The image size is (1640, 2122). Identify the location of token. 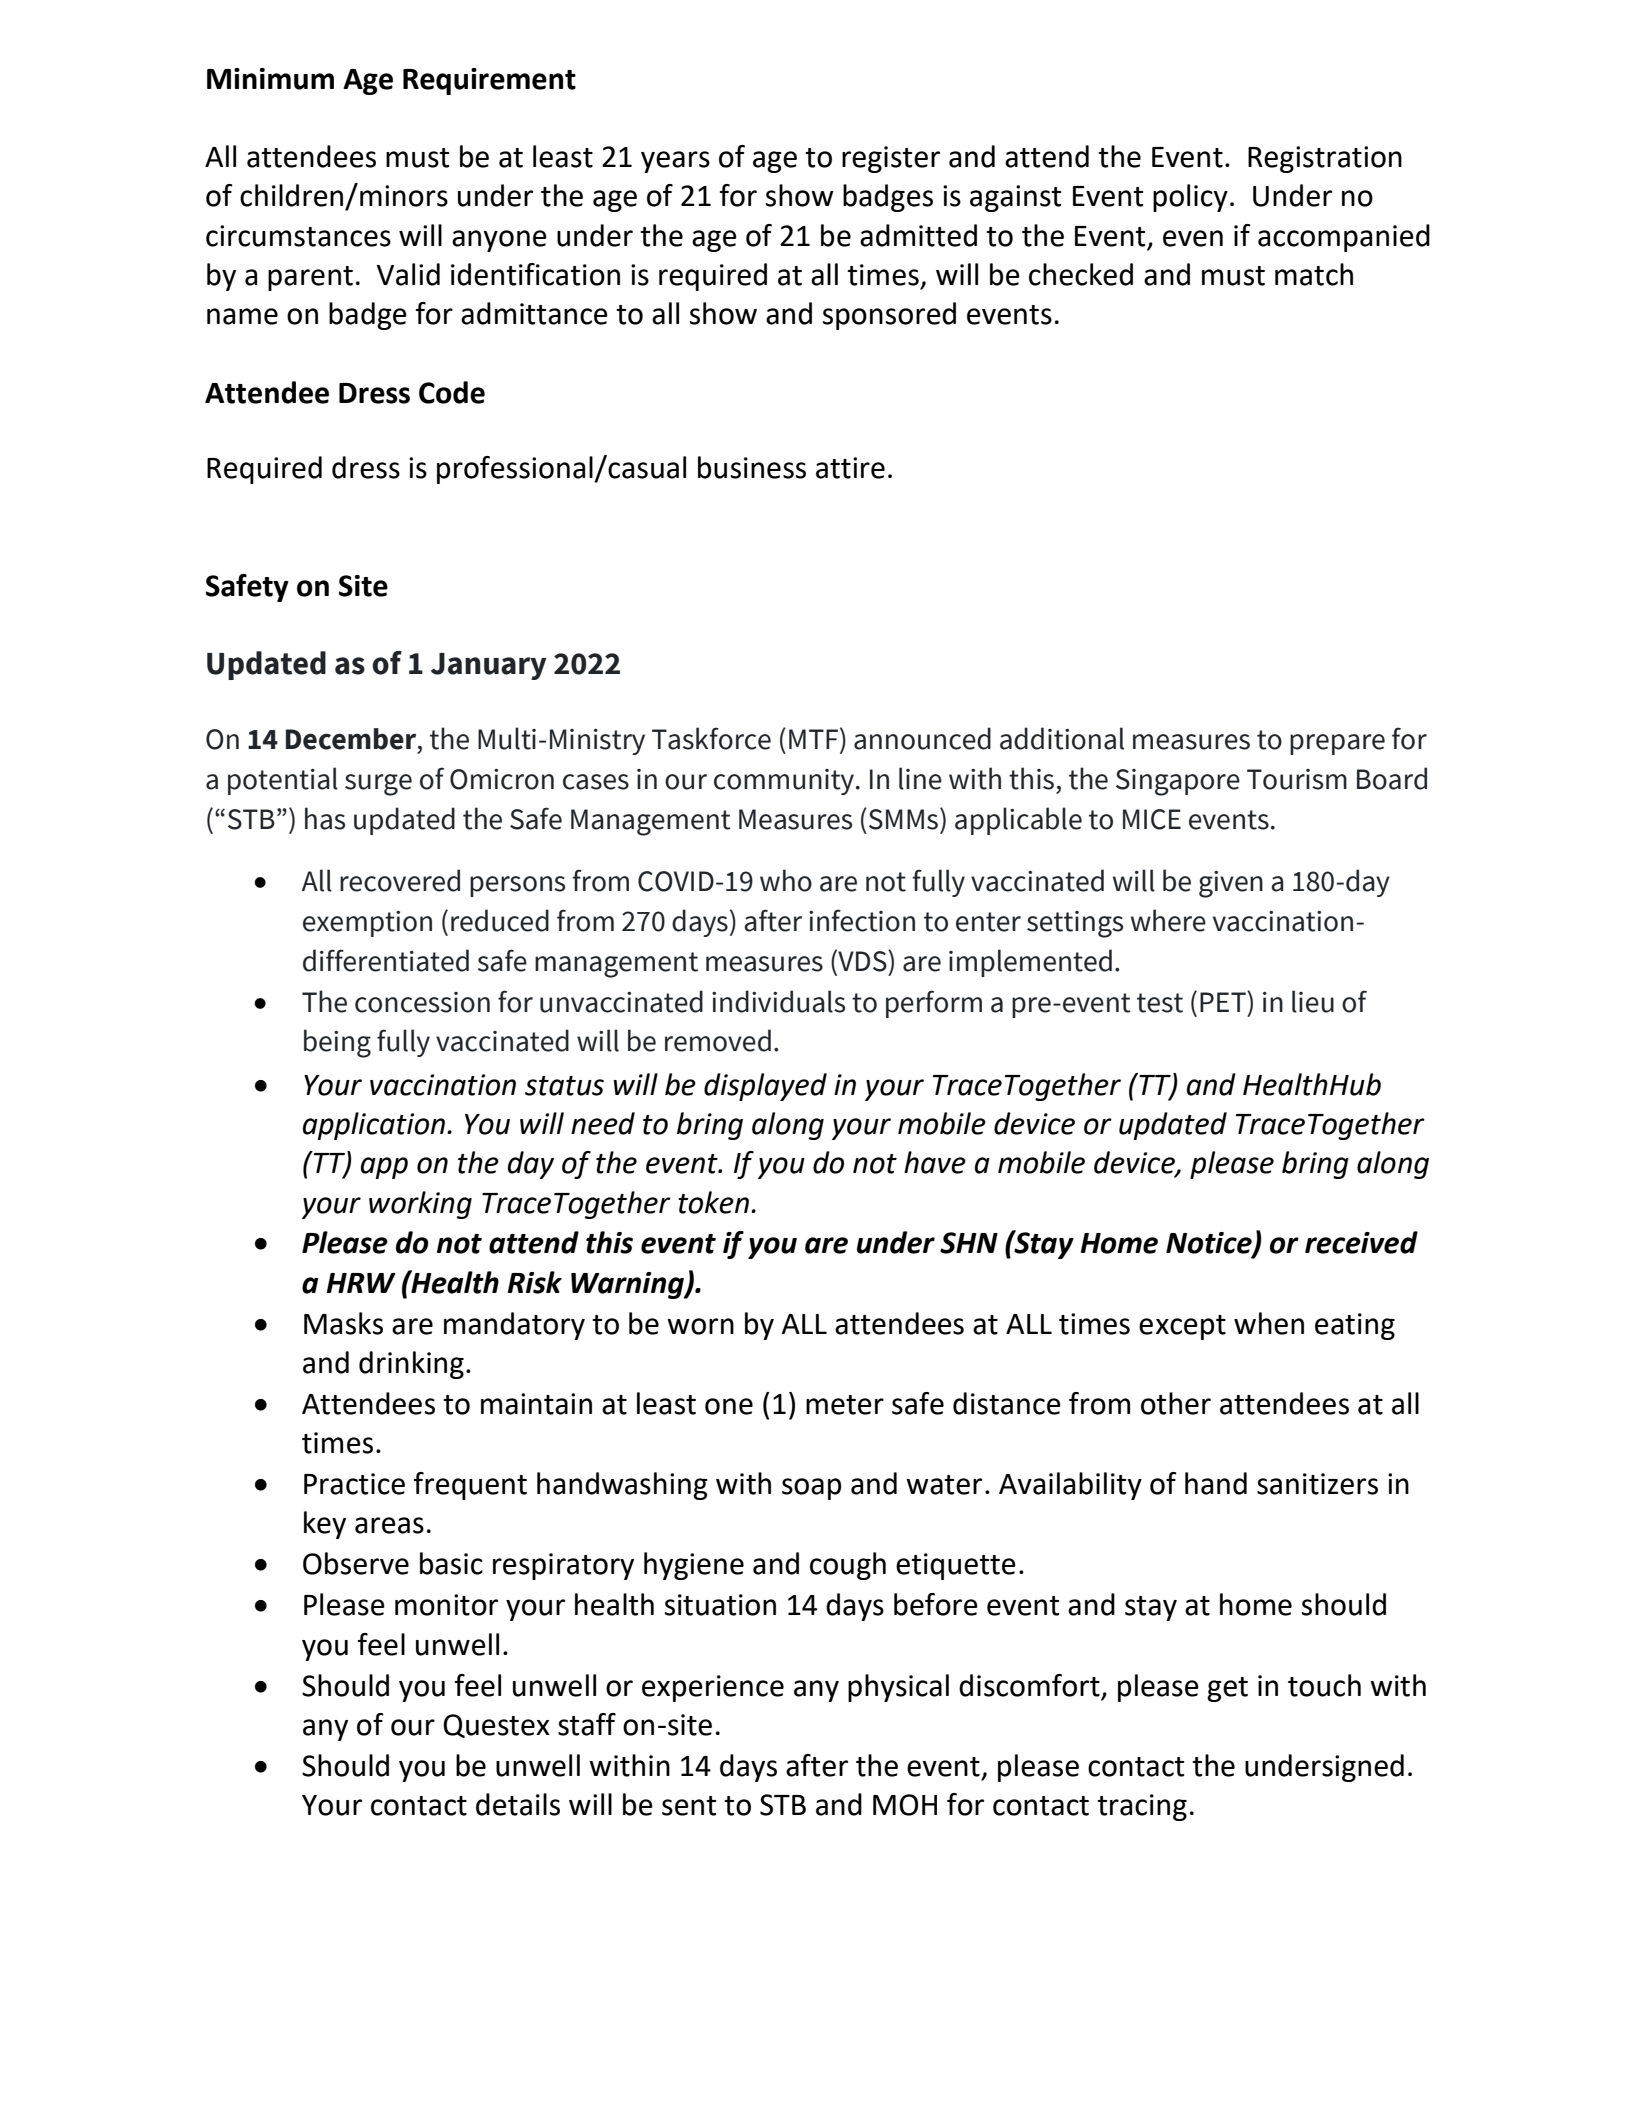
(713, 1202).
